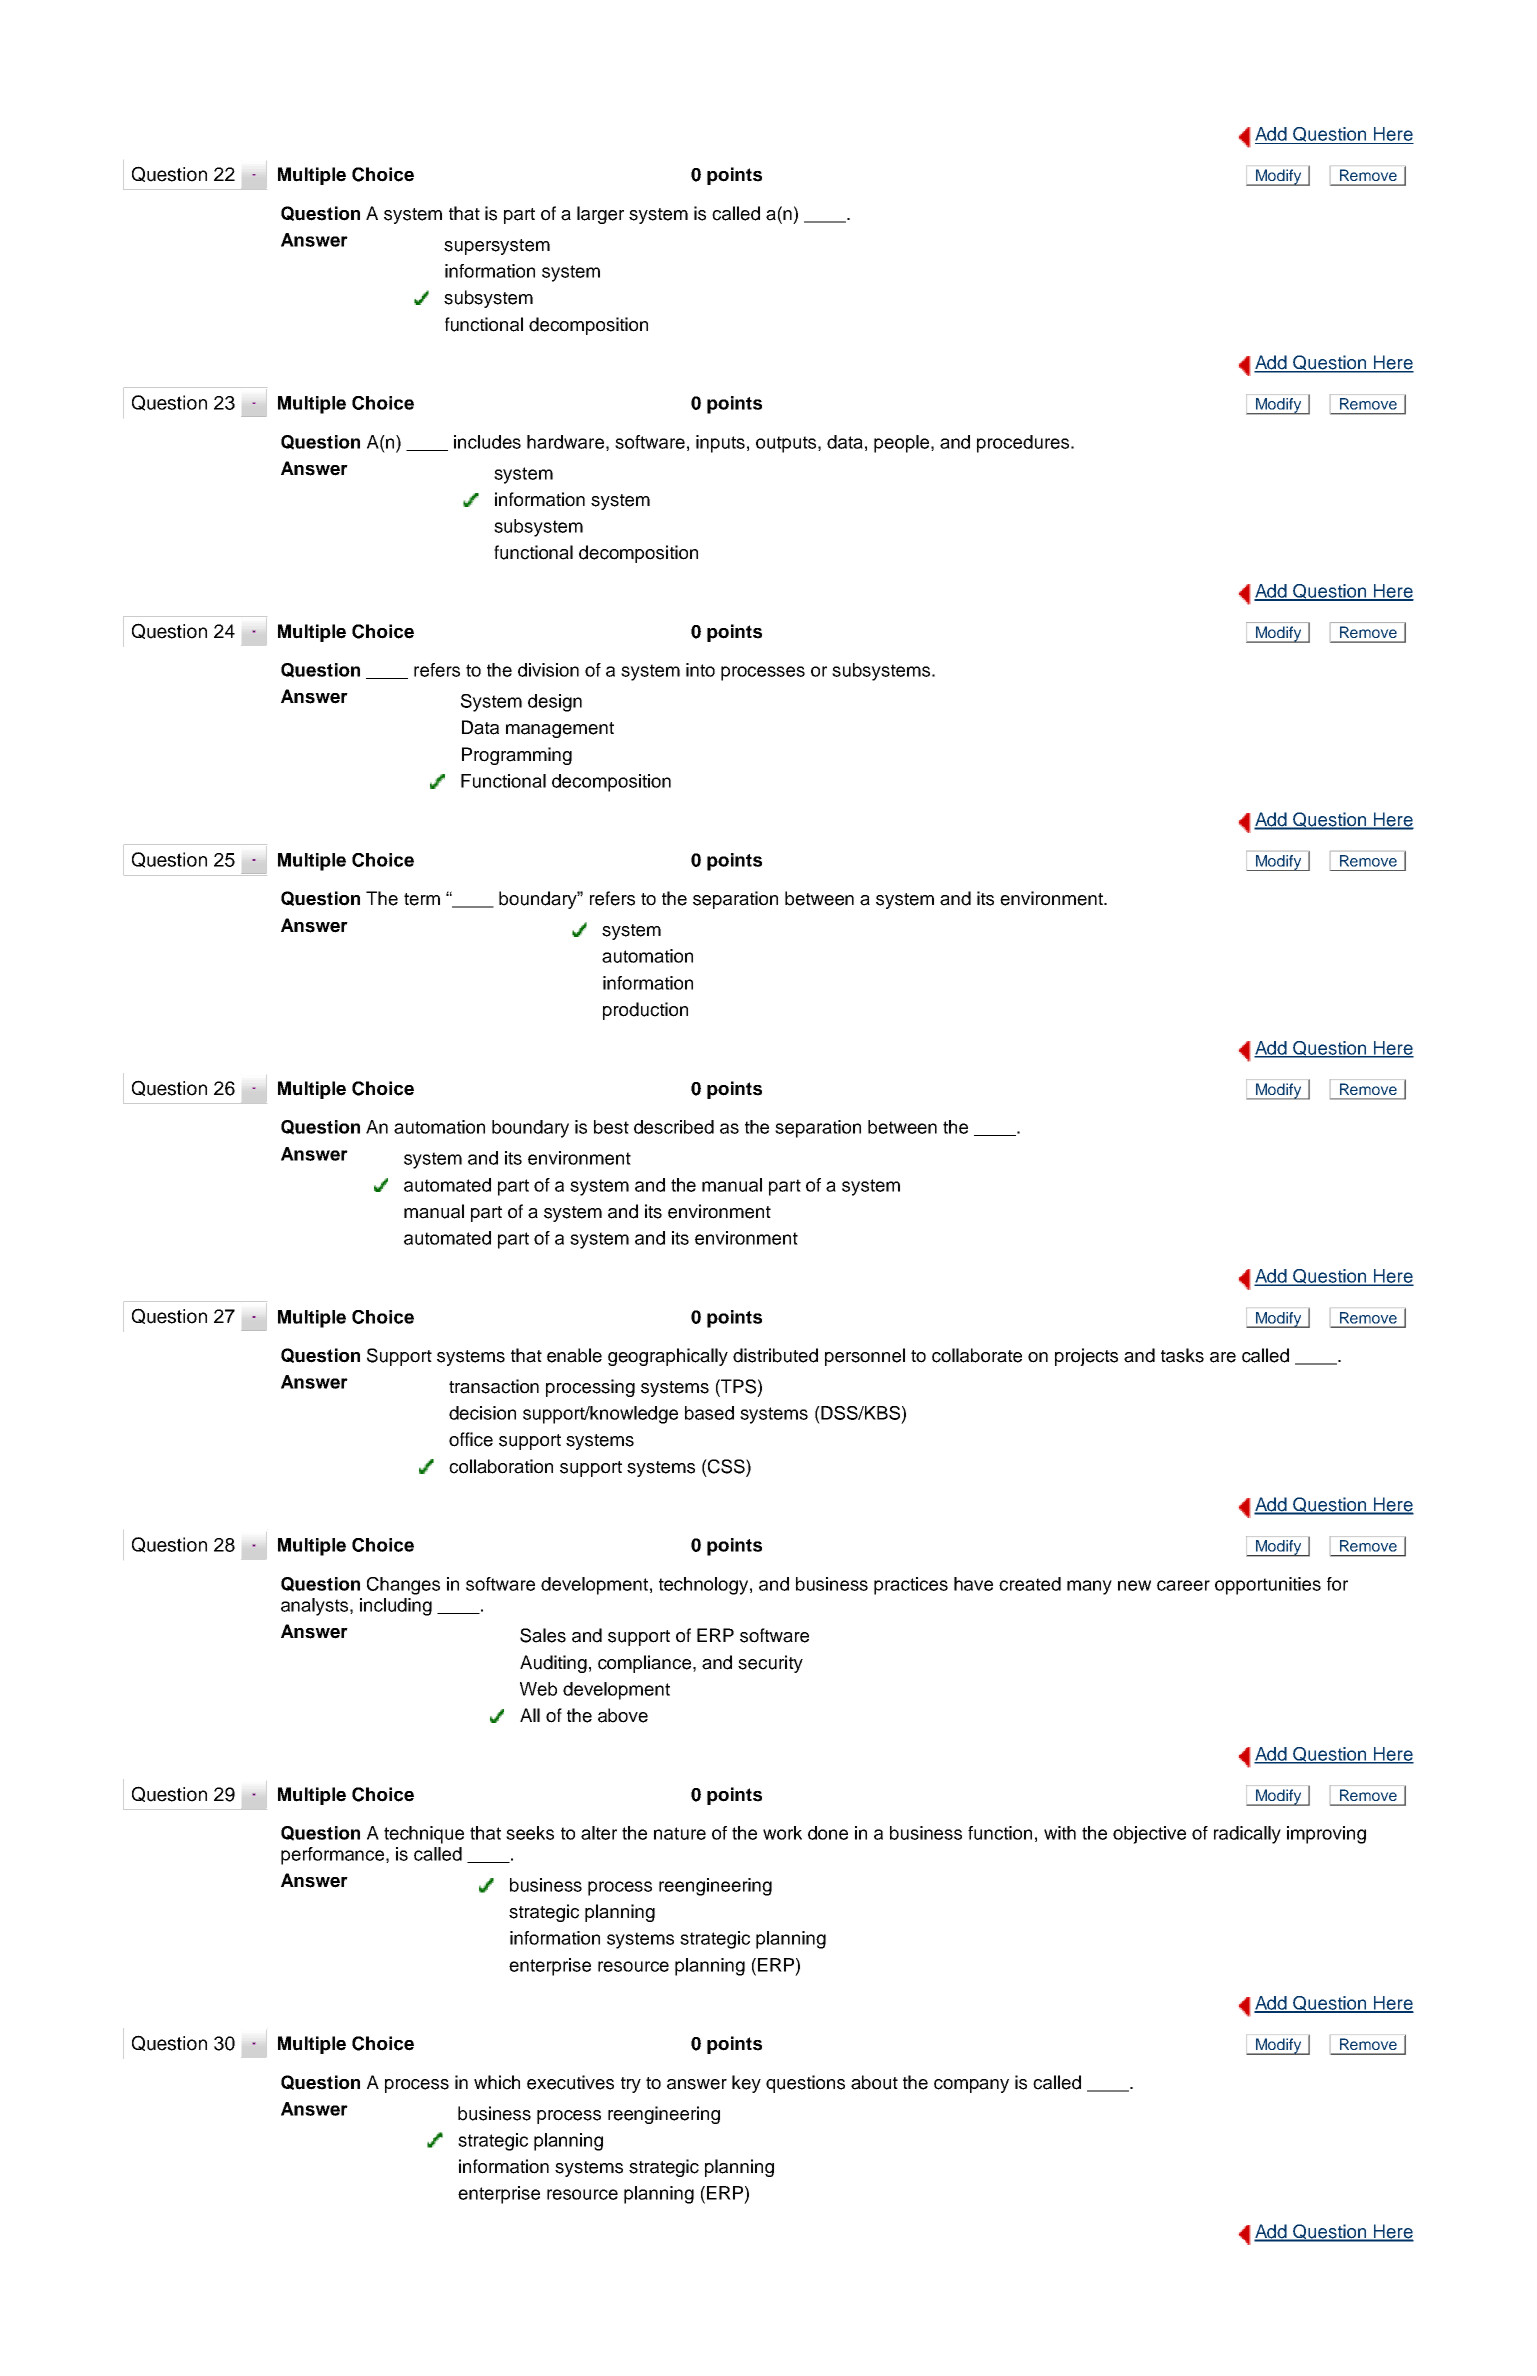 The width and height of the screenshot is (1537, 2376). I want to click on projects, so click(1086, 1357).
